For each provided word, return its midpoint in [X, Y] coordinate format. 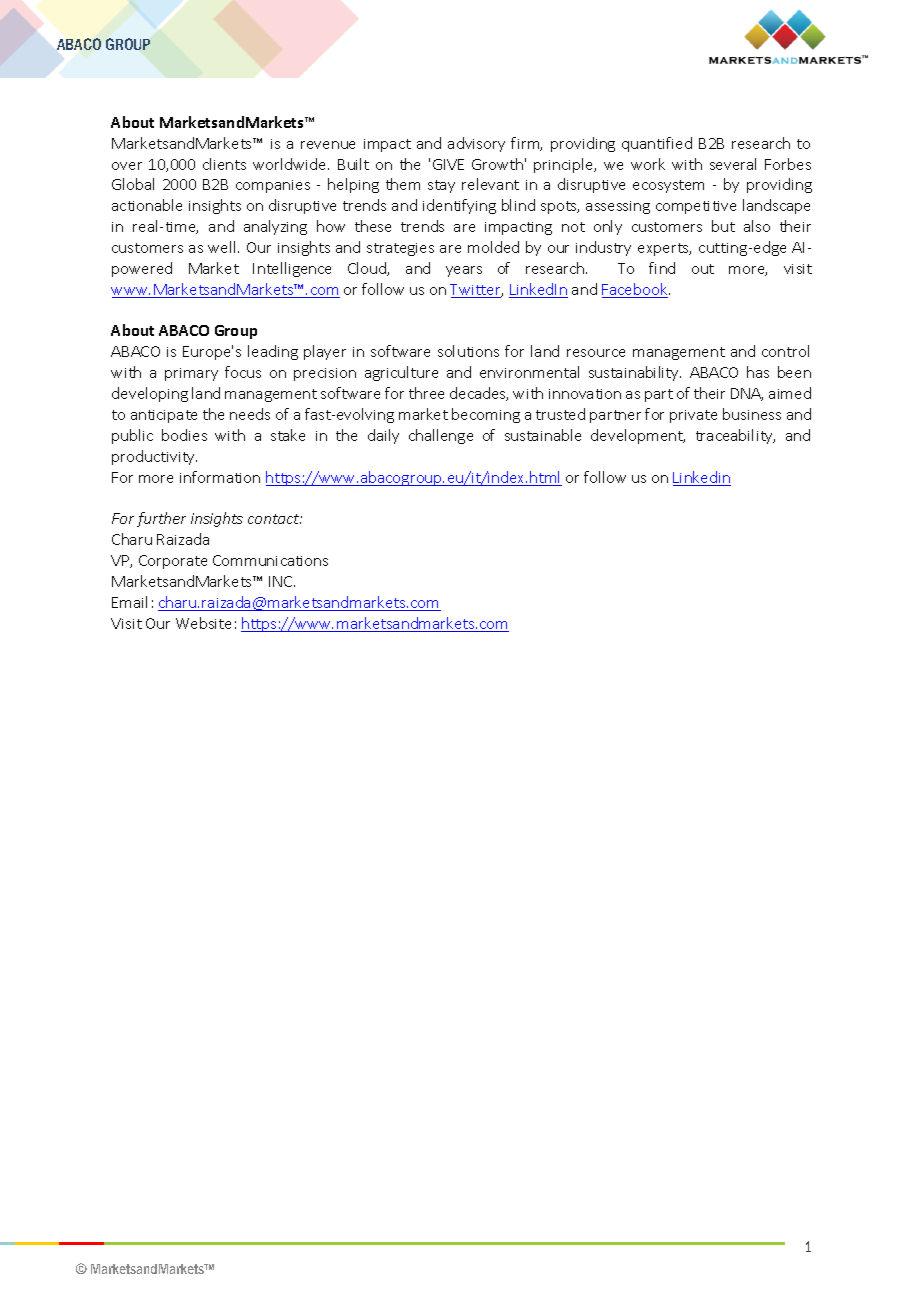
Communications [270, 560]
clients [224, 164]
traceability [735, 436]
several [733, 164]
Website [203, 623]
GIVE [448, 164]
